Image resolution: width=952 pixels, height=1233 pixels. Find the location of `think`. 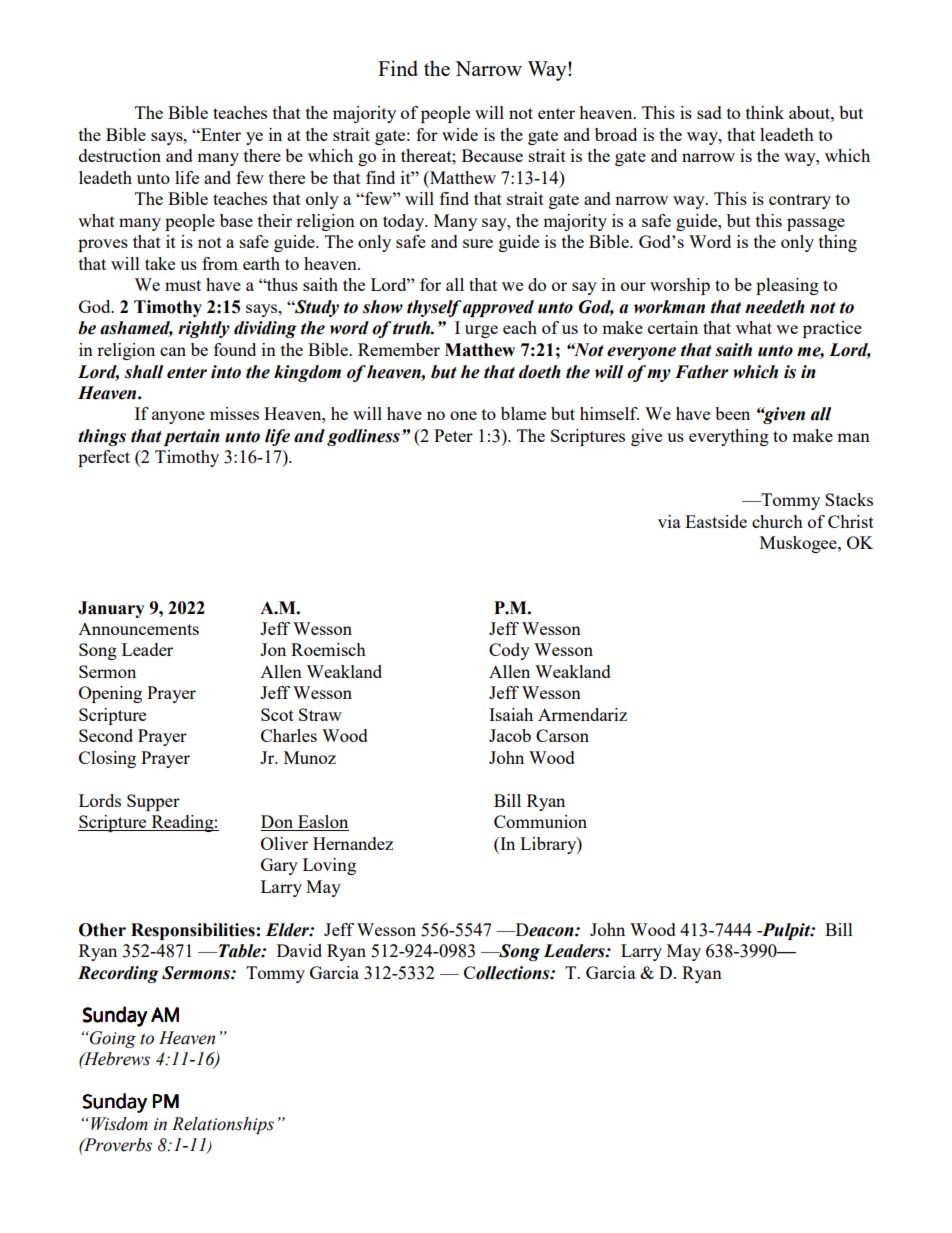

think is located at coordinates (765, 112).
